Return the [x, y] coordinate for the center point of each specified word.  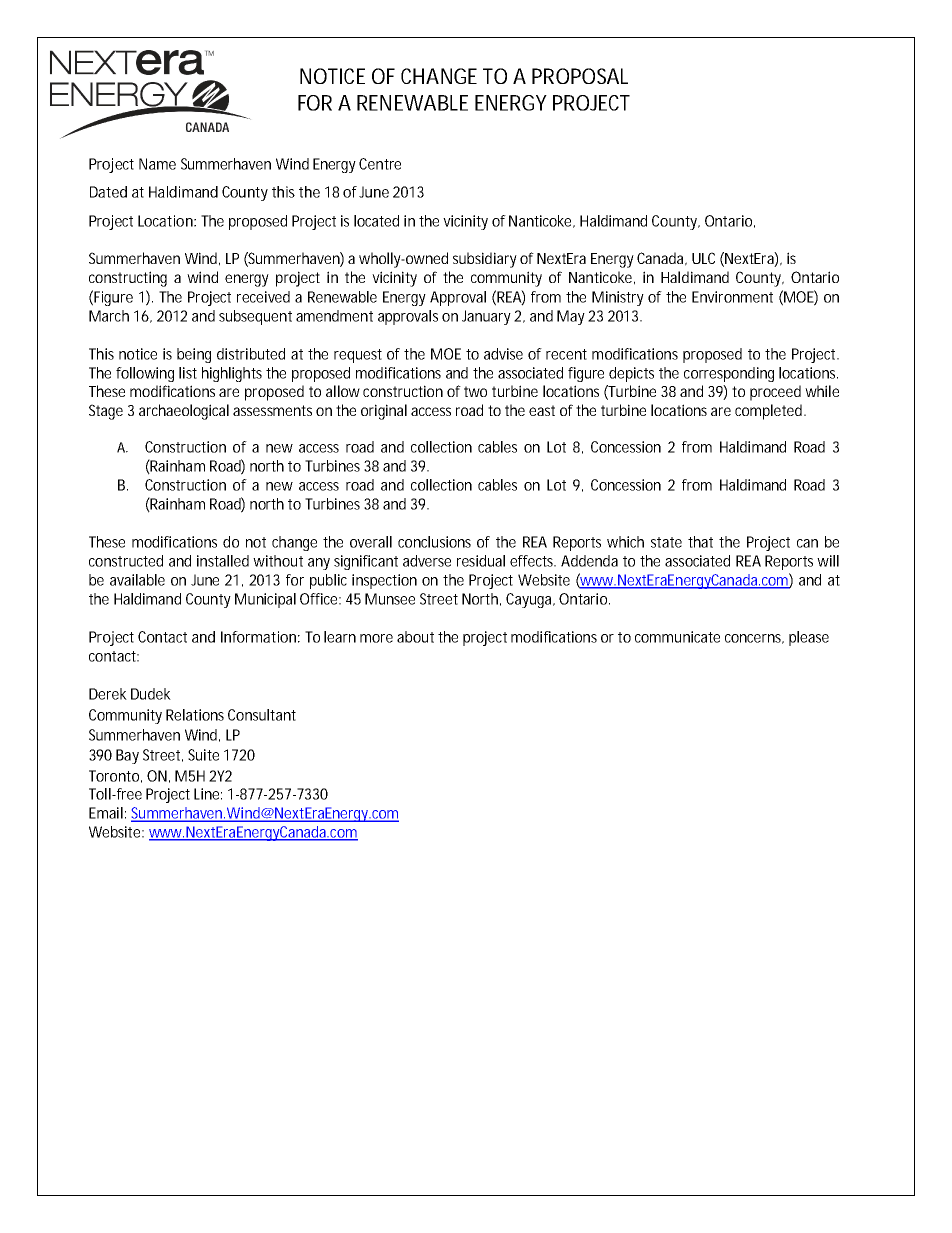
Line [208, 794]
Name [157, 164]
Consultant [262, 715]
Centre [380, 164]
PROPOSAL [580, 76]
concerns [754, 639]
